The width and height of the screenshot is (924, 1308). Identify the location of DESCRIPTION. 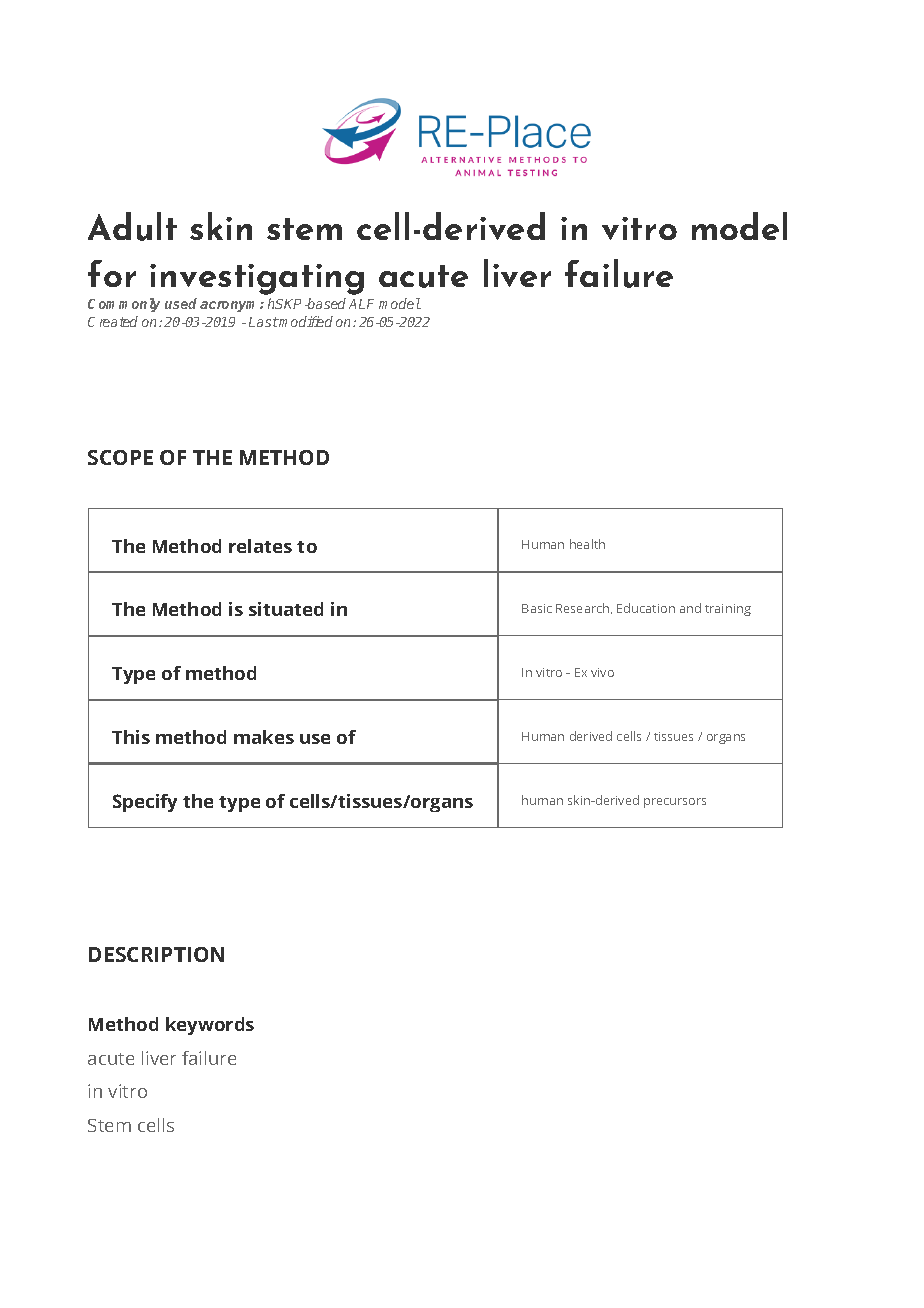
(156, 954).
